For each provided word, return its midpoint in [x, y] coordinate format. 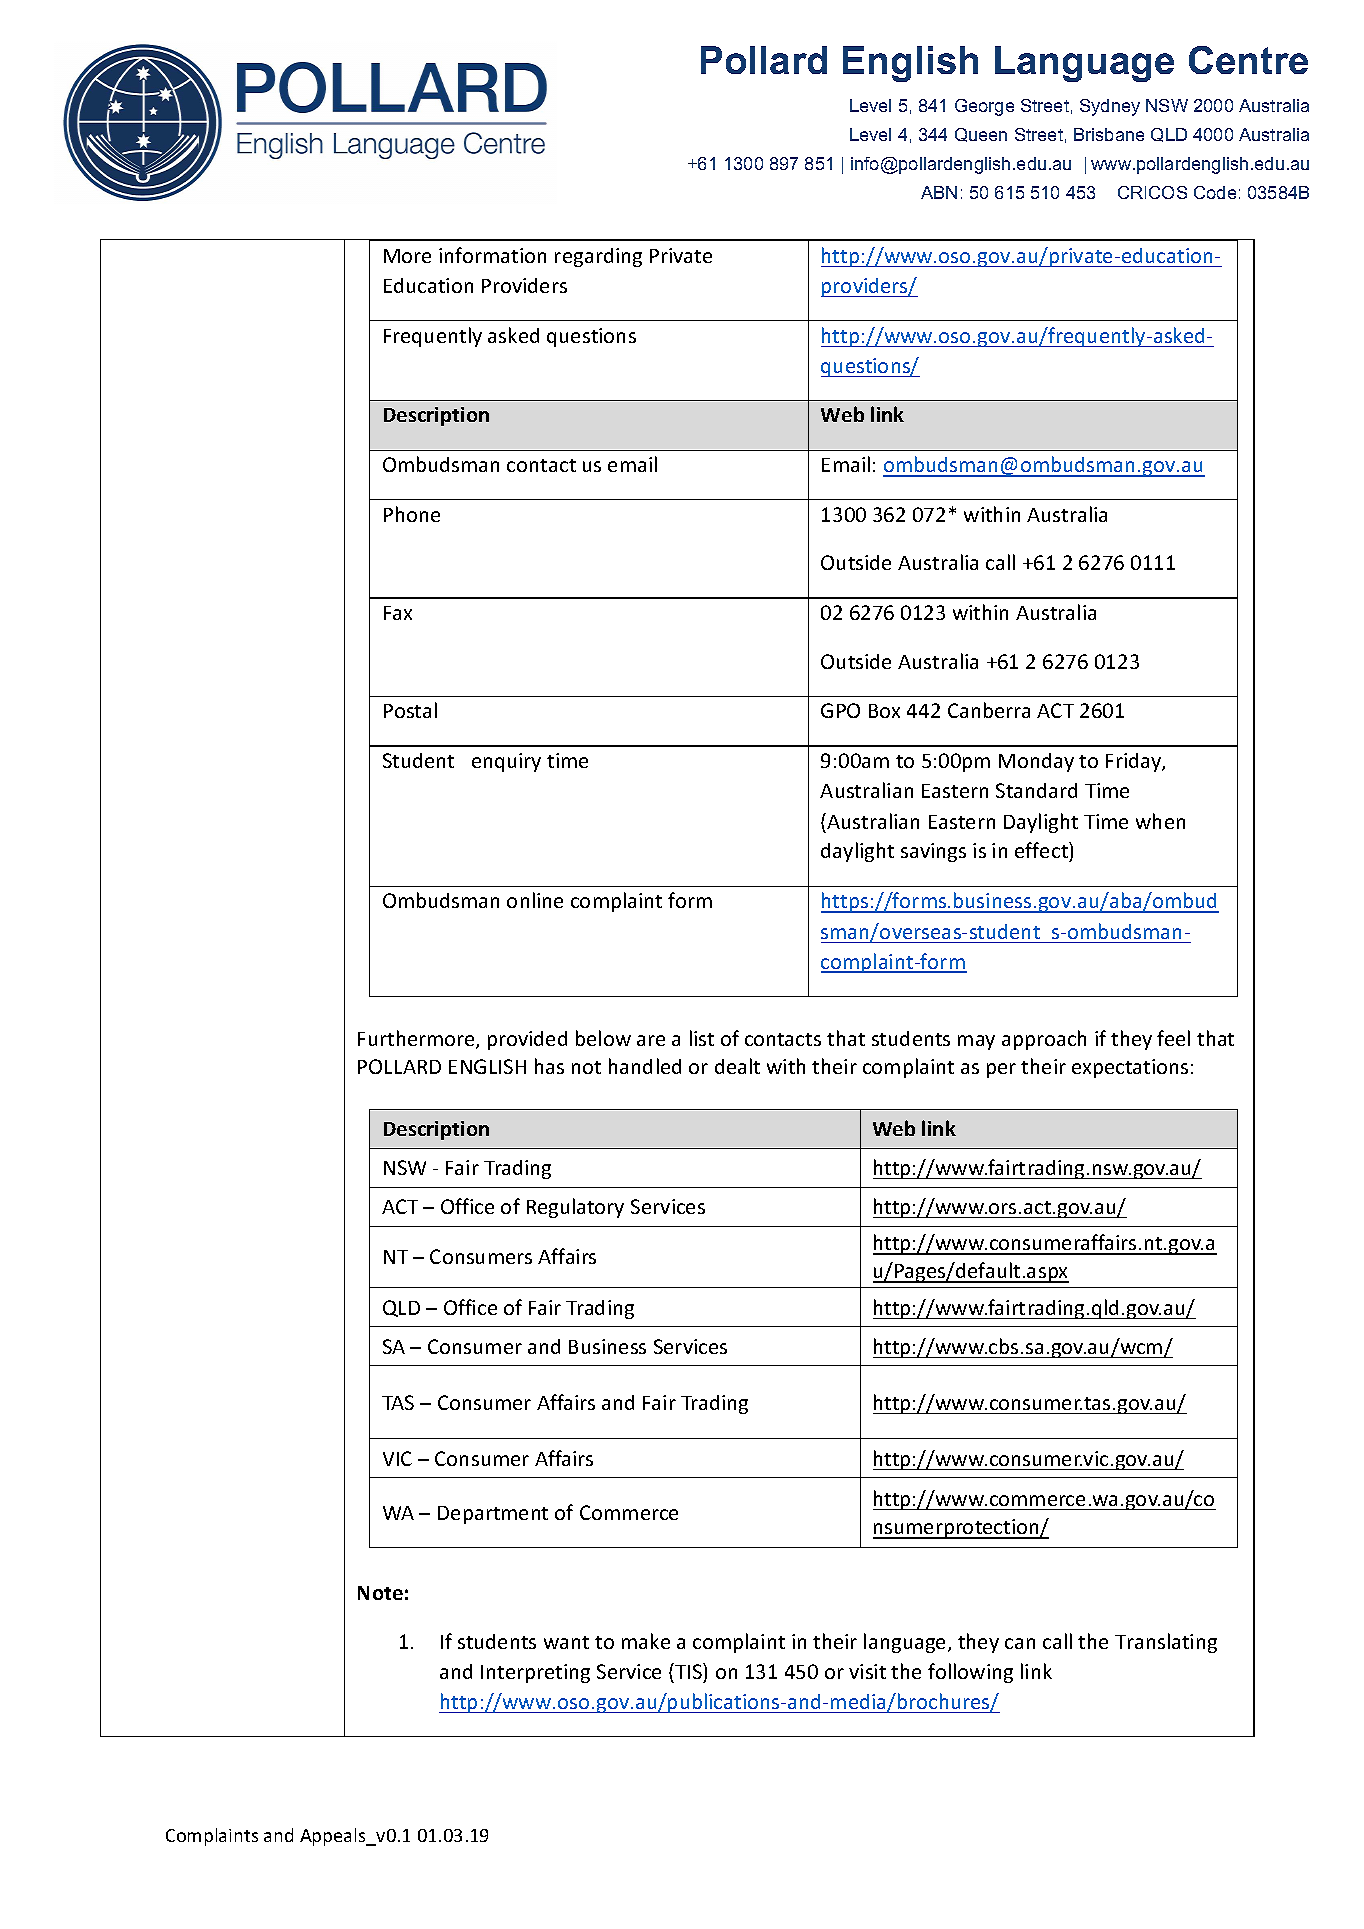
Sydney [1110, 107]
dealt [737, 1066]
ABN [939, 192]
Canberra [989, 710]
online [535, 900]
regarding [598, 257]
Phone [412, 514]
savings [933, 852]
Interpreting [535, 1673]
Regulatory [575, 1208]
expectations [1130, 1068]
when [1160, 821]
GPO [840, 710]
